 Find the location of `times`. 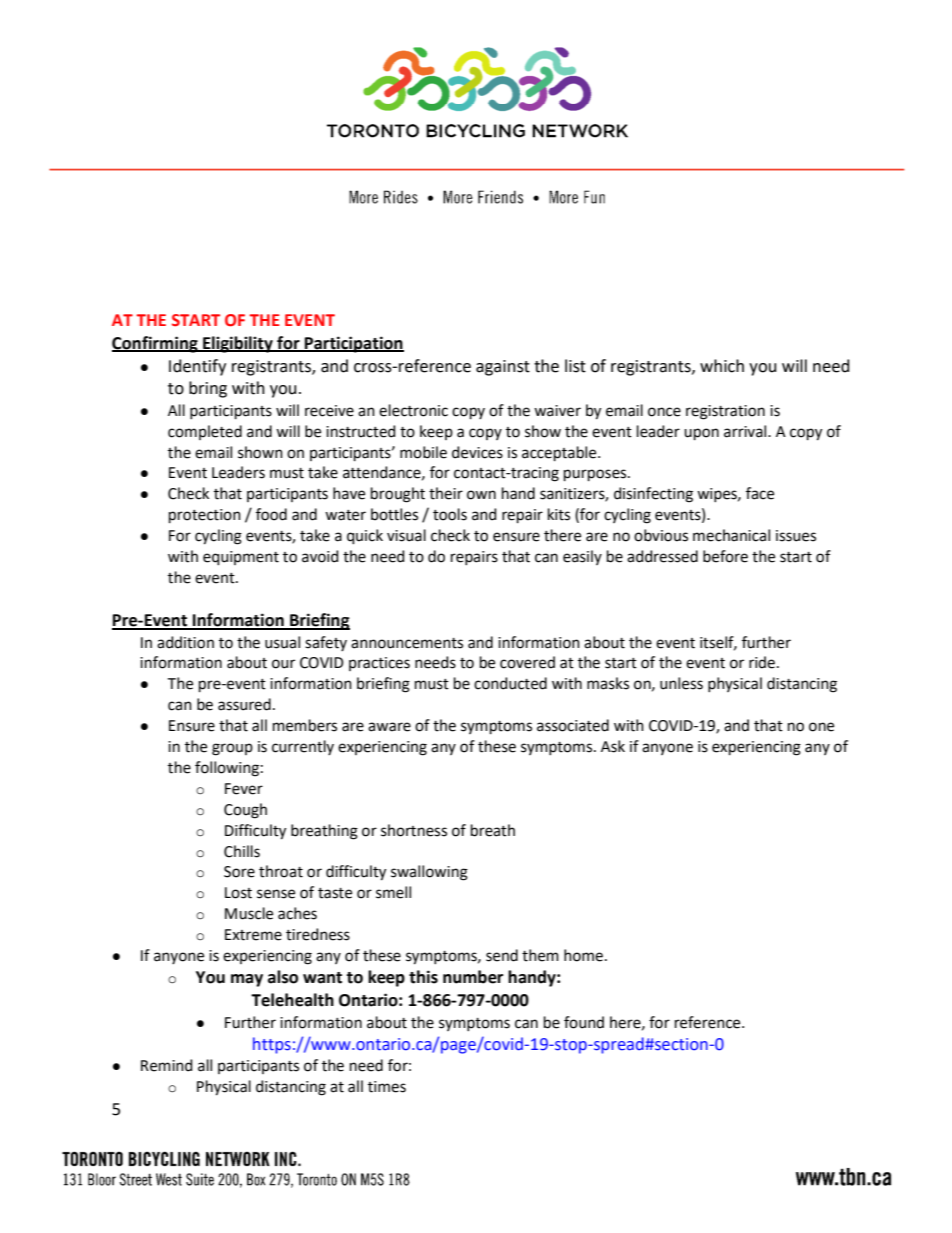

times is located at coordinates (387, 1087).
